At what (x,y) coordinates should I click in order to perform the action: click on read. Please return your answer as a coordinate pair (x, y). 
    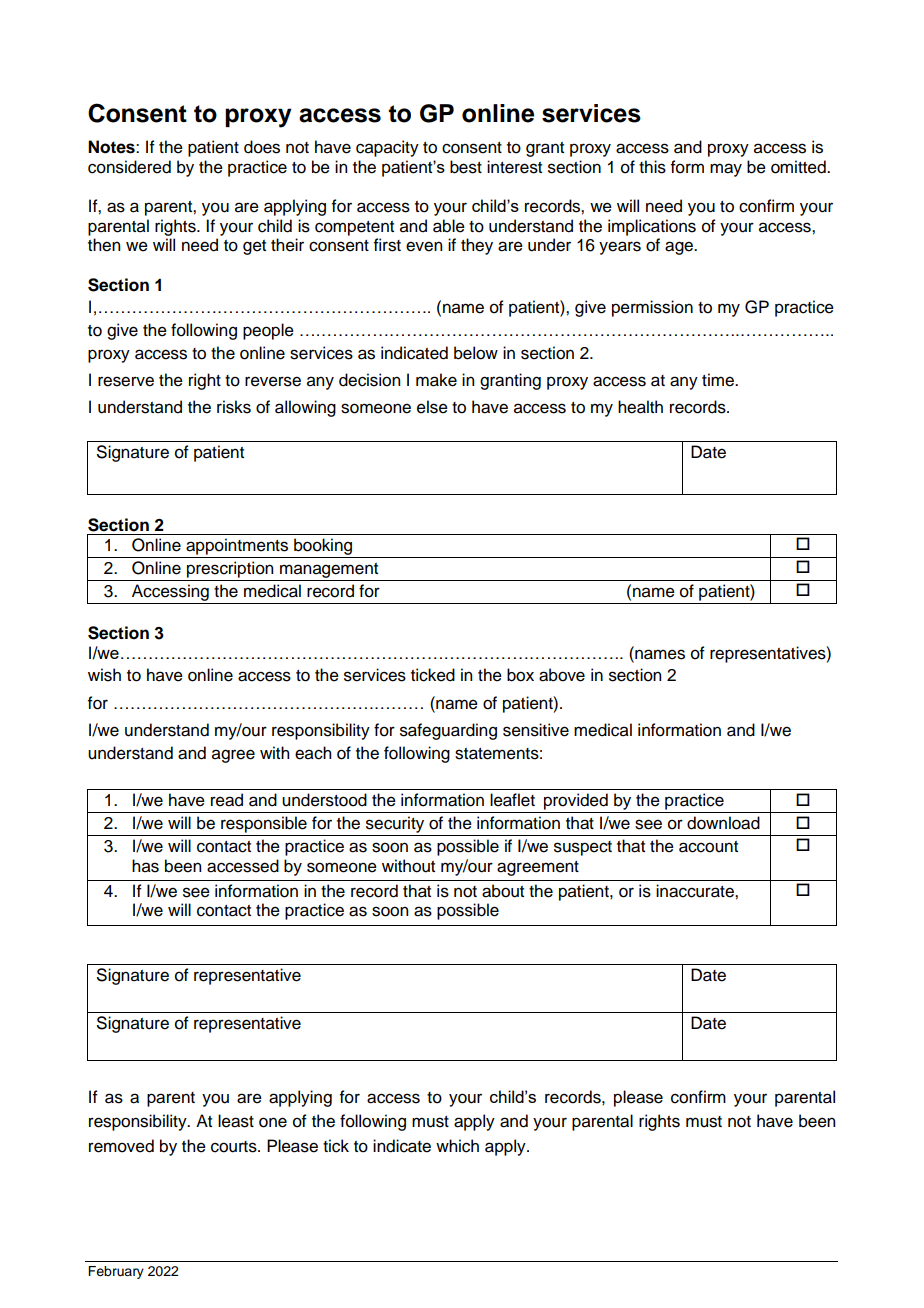
    Looking at the image, I should click on (227, 800).
